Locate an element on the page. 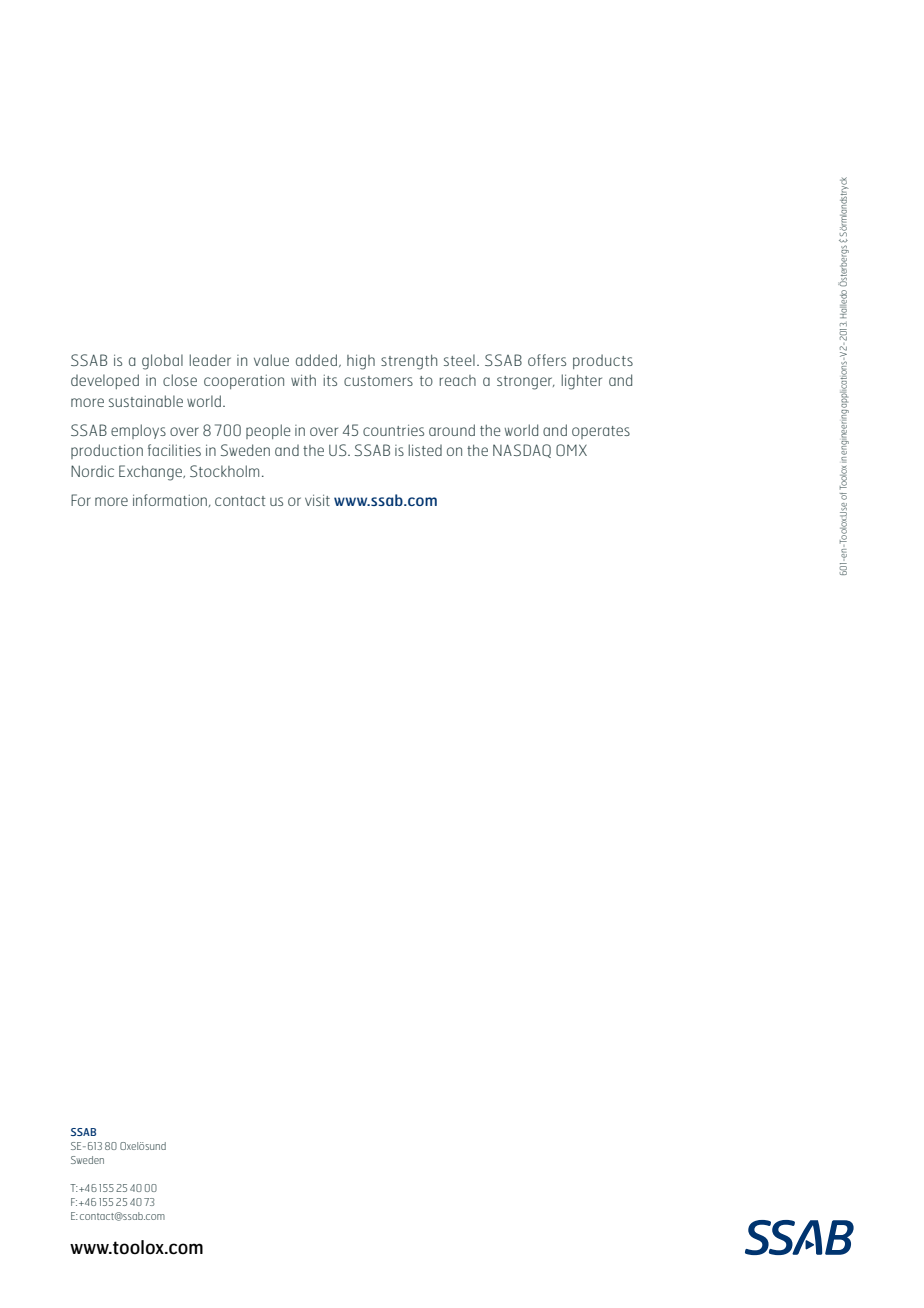 The image size is (924, 1308). countries is located at coordinates (393, 430).
